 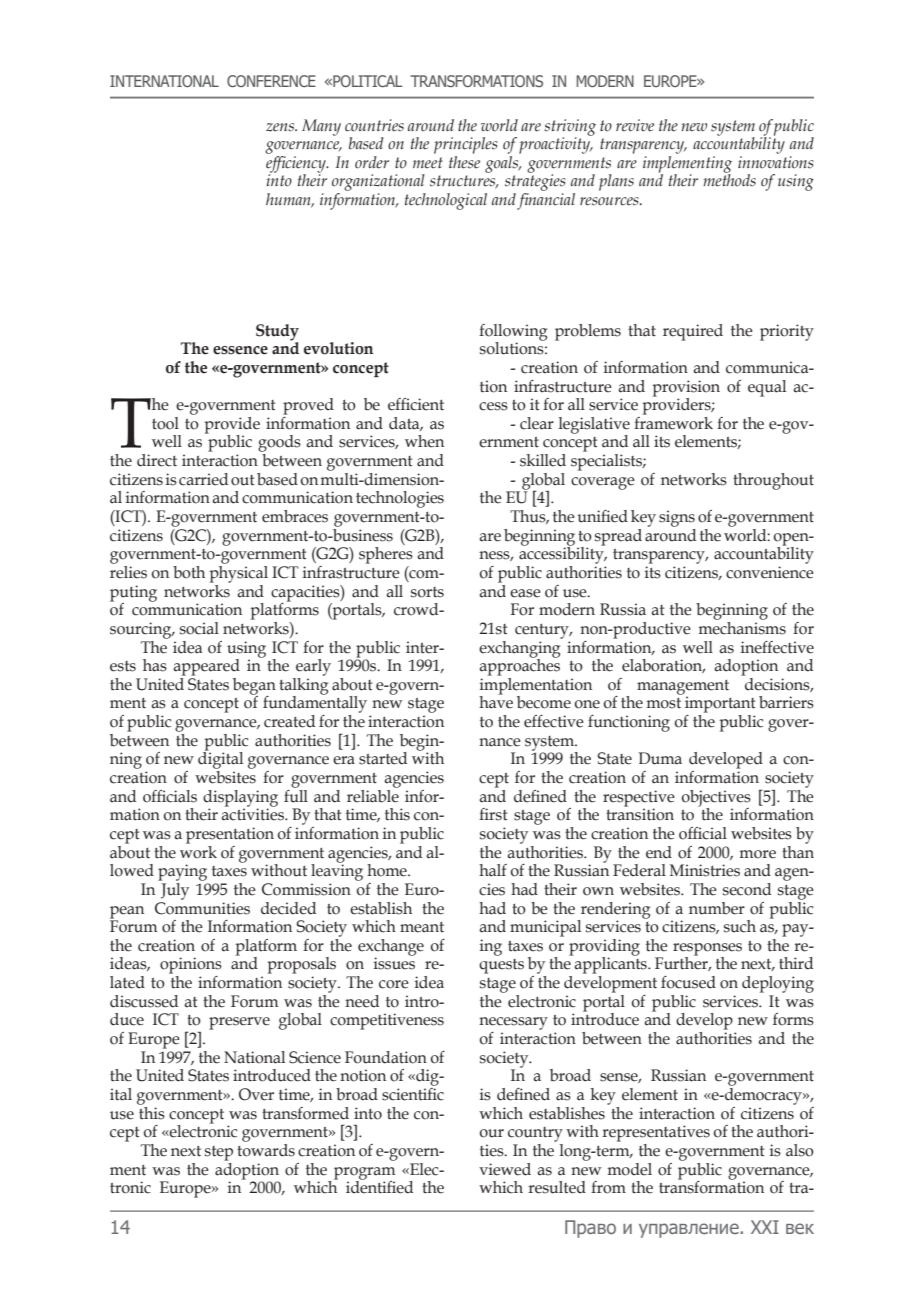 What do you see at coordinates (219, 1153) in the screenshot?
I see `step` at bounding box center [219, 1153].
